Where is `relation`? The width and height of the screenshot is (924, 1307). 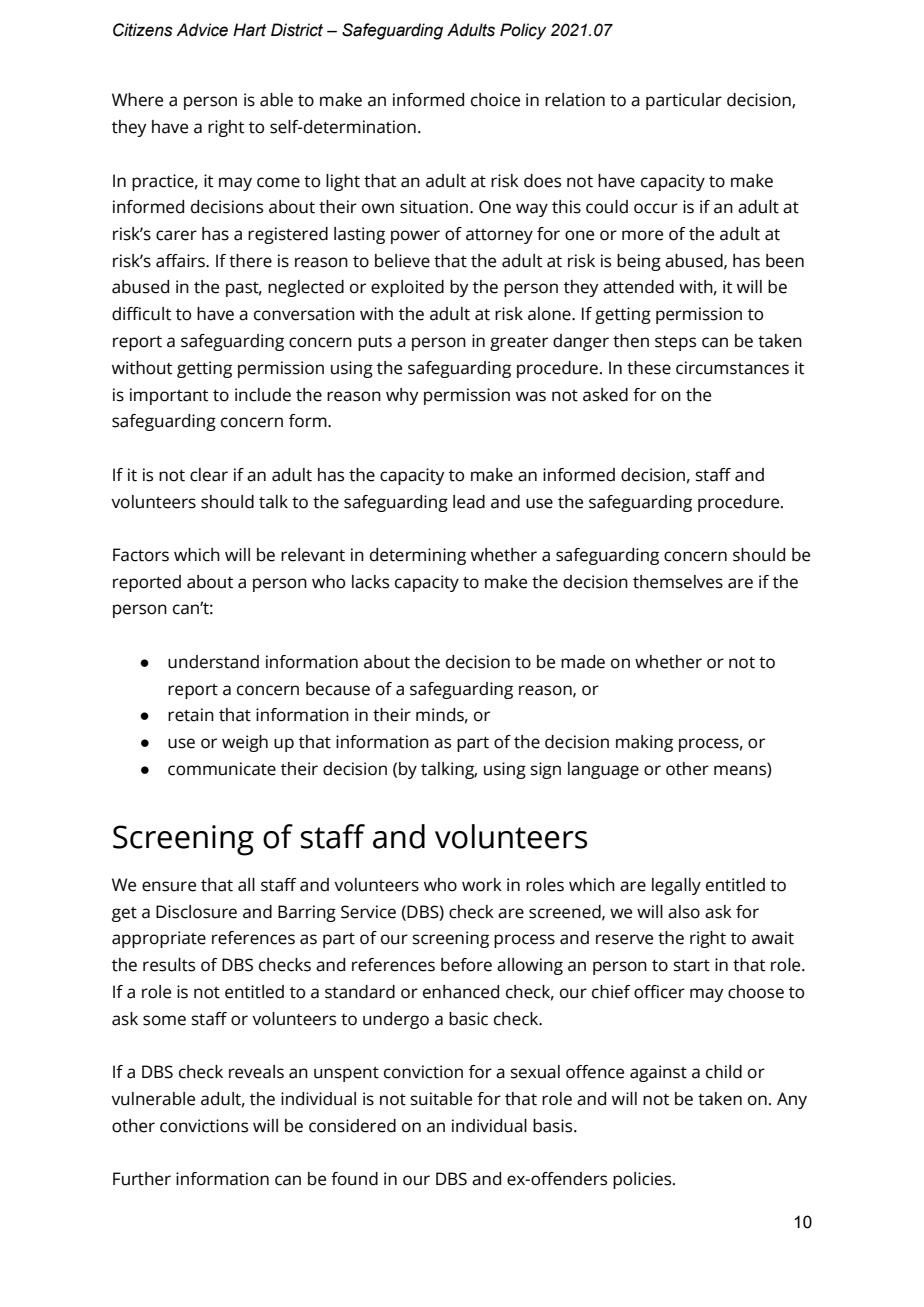 relation is located at coordinates (575, 100).
